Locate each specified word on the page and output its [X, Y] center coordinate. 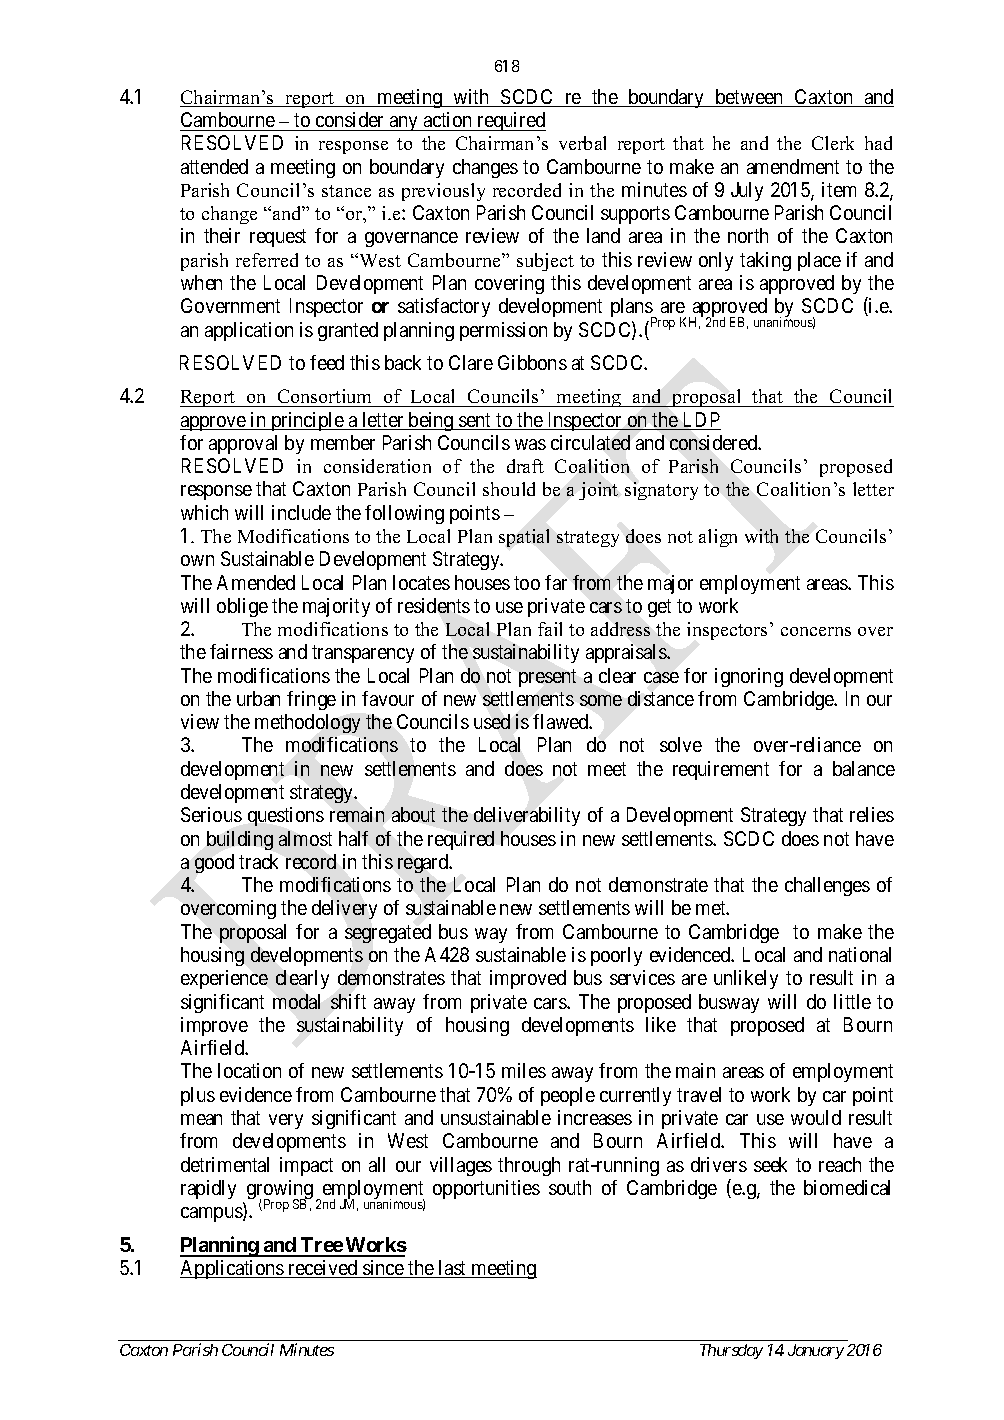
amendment [793, 166]
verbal [582, 143]
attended [214, 166]
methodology [307, 723]
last [453, 1269]
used [492, 721]
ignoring [749, 677]
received [323, 1269]
